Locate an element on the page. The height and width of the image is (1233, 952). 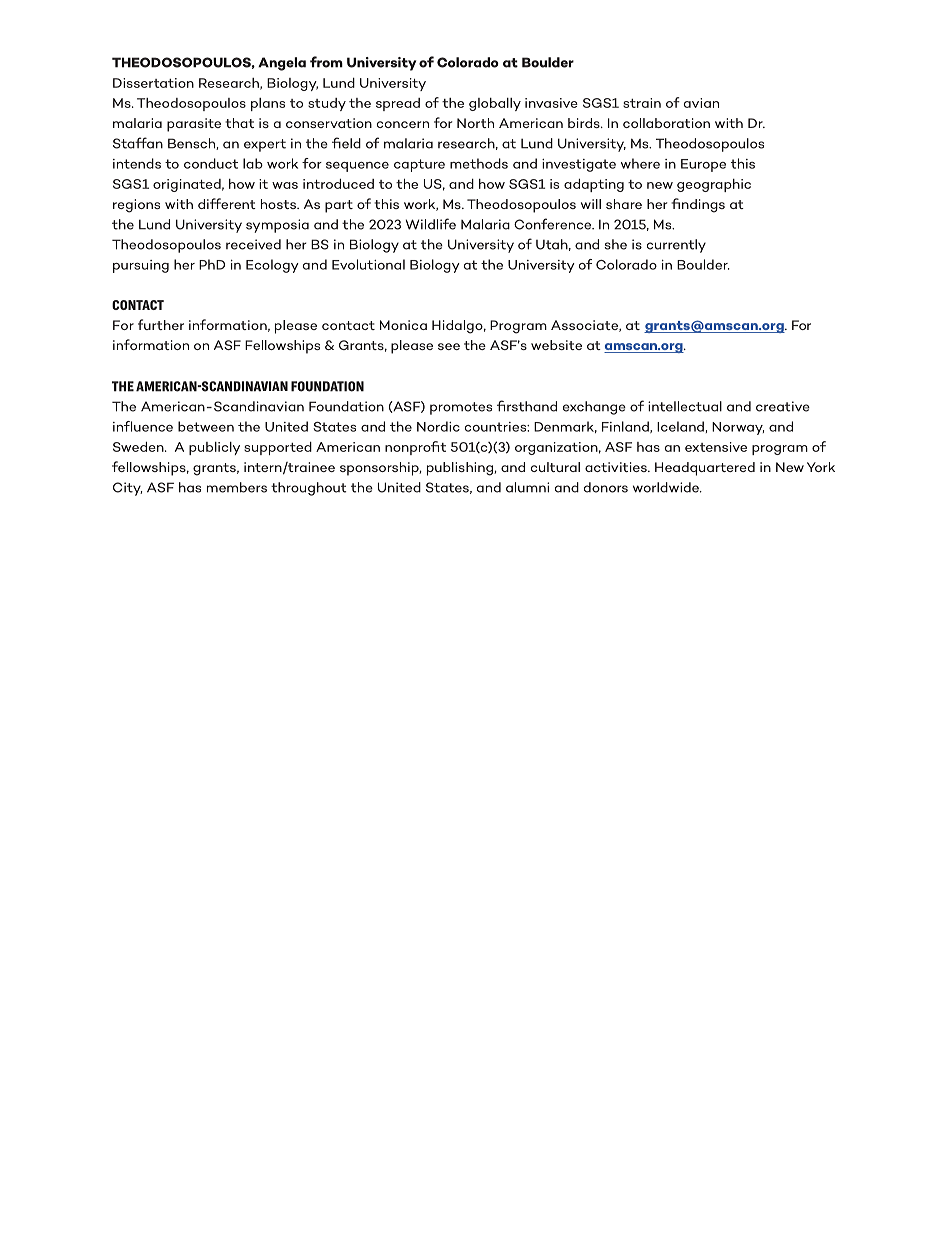
Wildlife is located at coordinates (430, 224).
